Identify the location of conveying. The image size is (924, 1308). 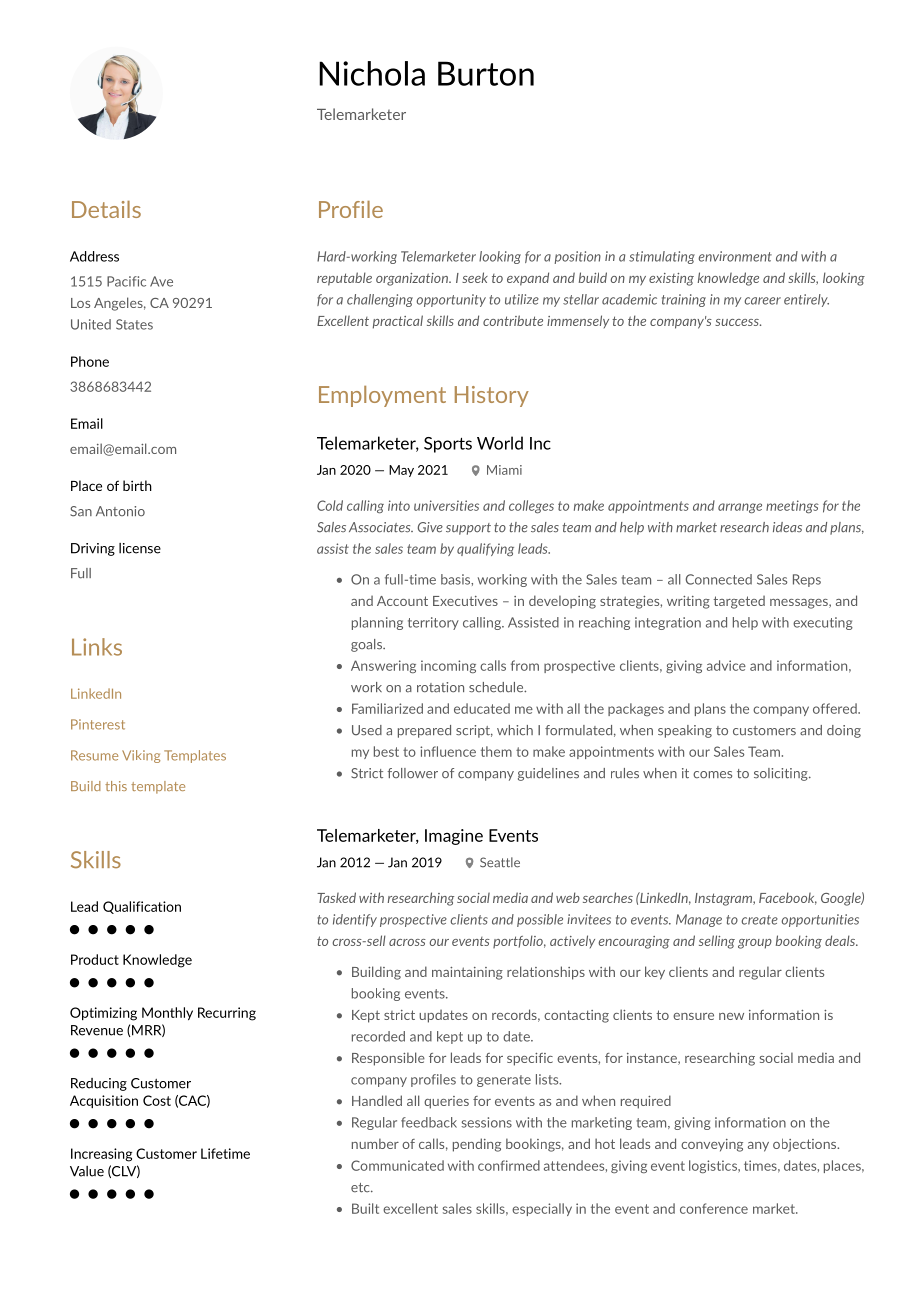
(712, 1145).
